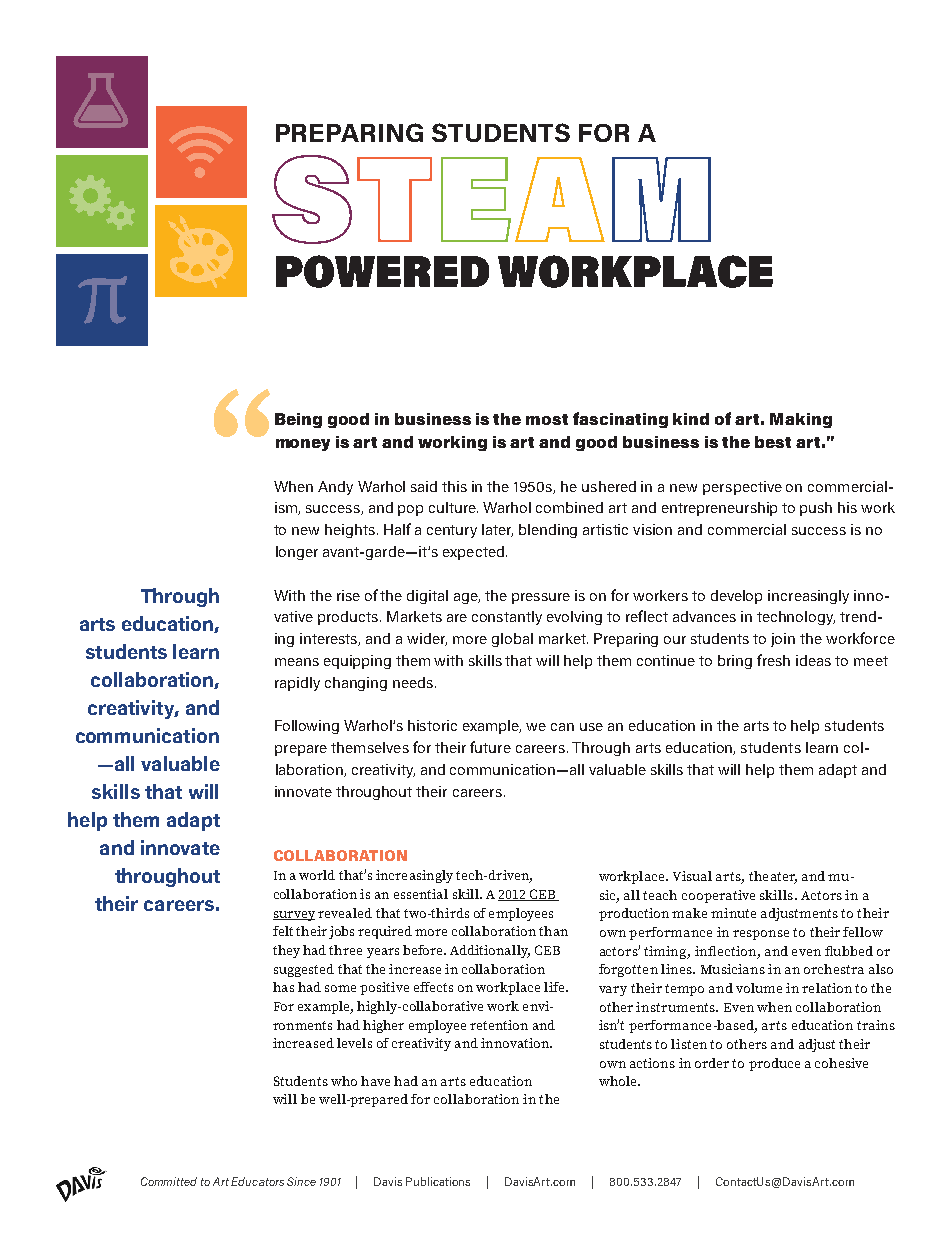 Image resolution: width=952 pixels, height=1233 pixels. I want to click on push, so click(816, 509).
